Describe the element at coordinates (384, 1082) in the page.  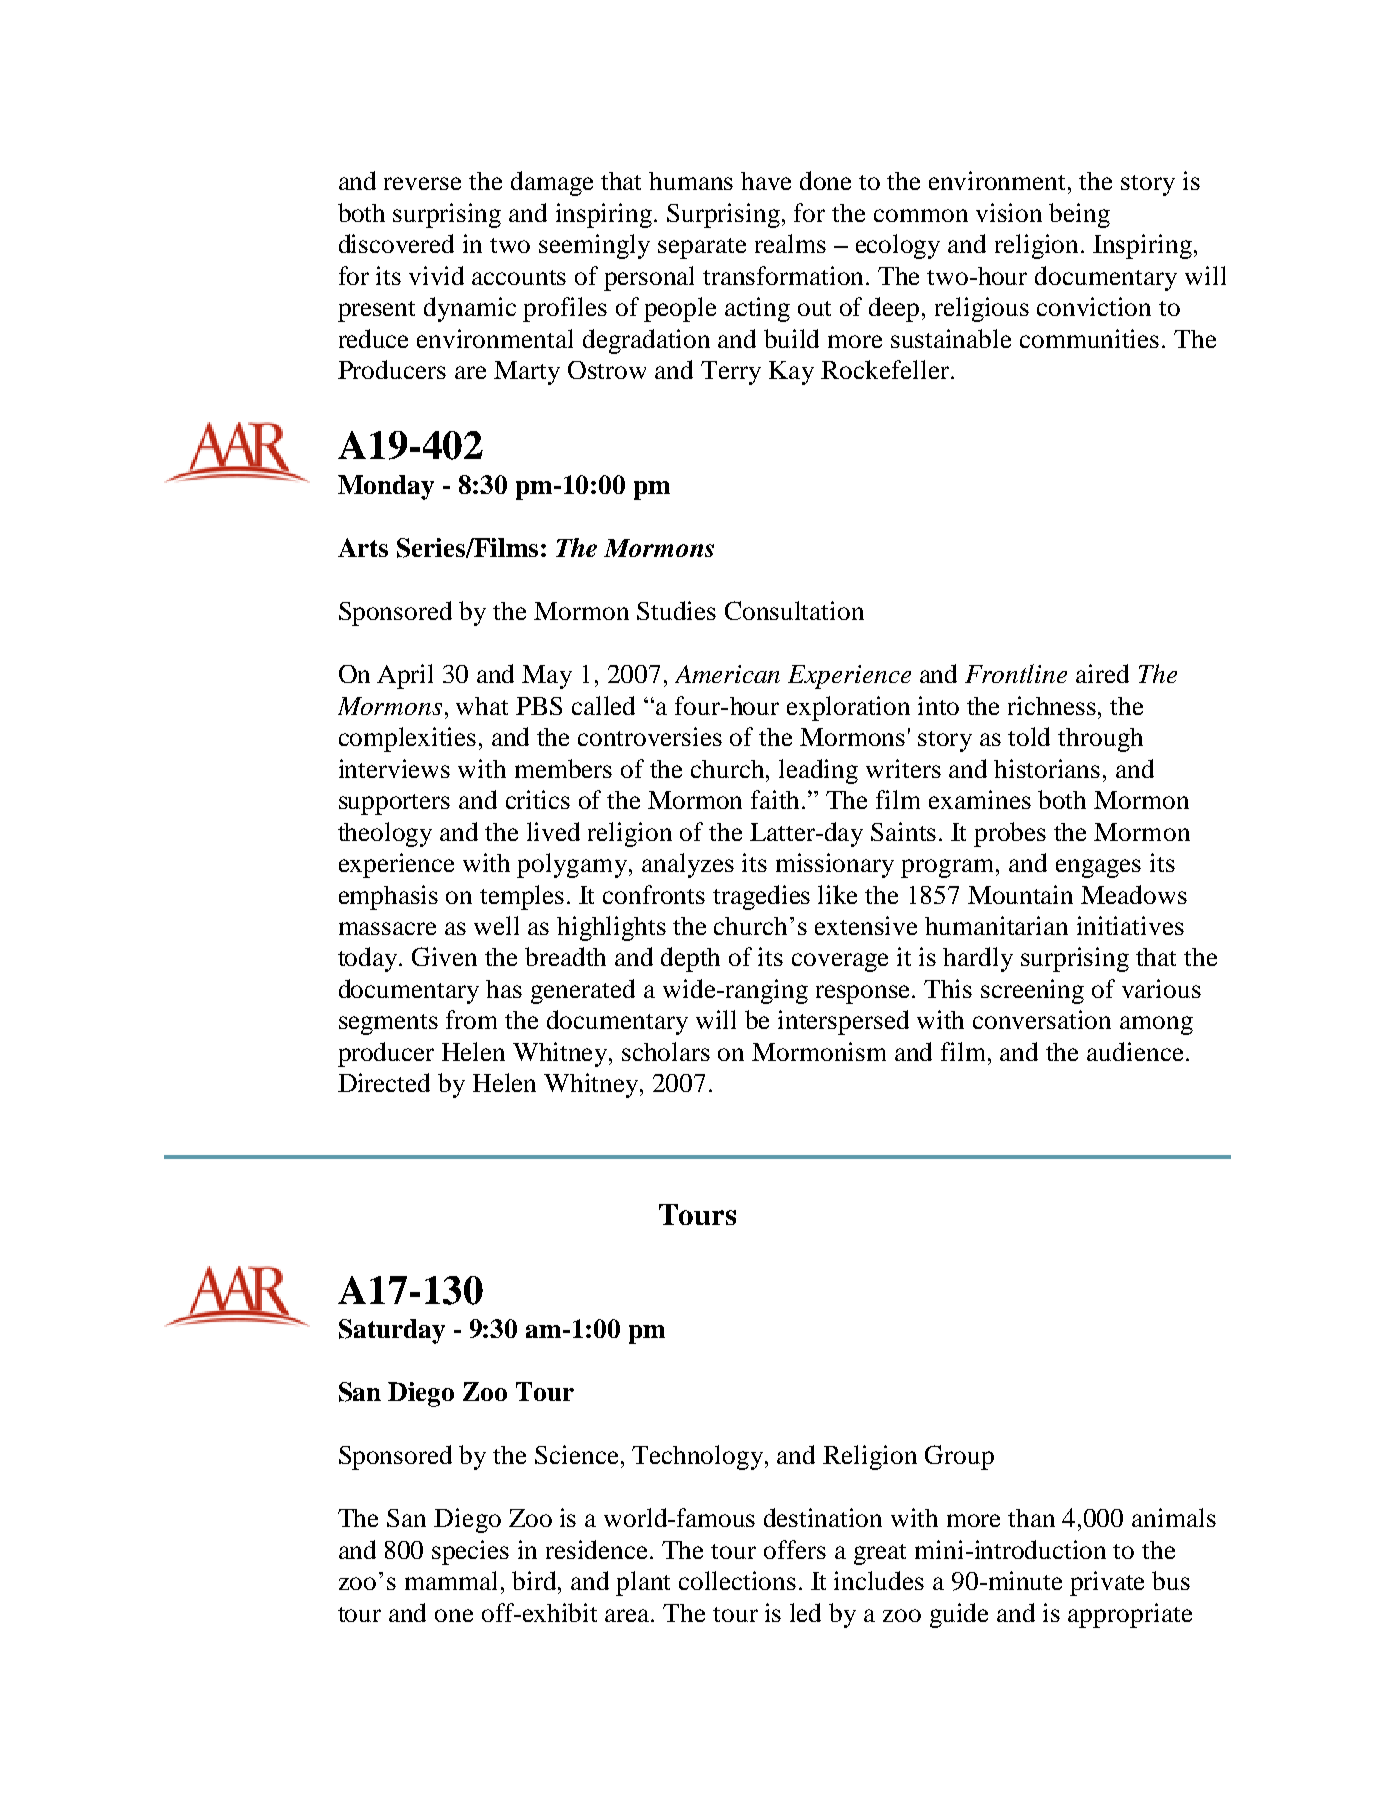
I see `Directed` at that location.
